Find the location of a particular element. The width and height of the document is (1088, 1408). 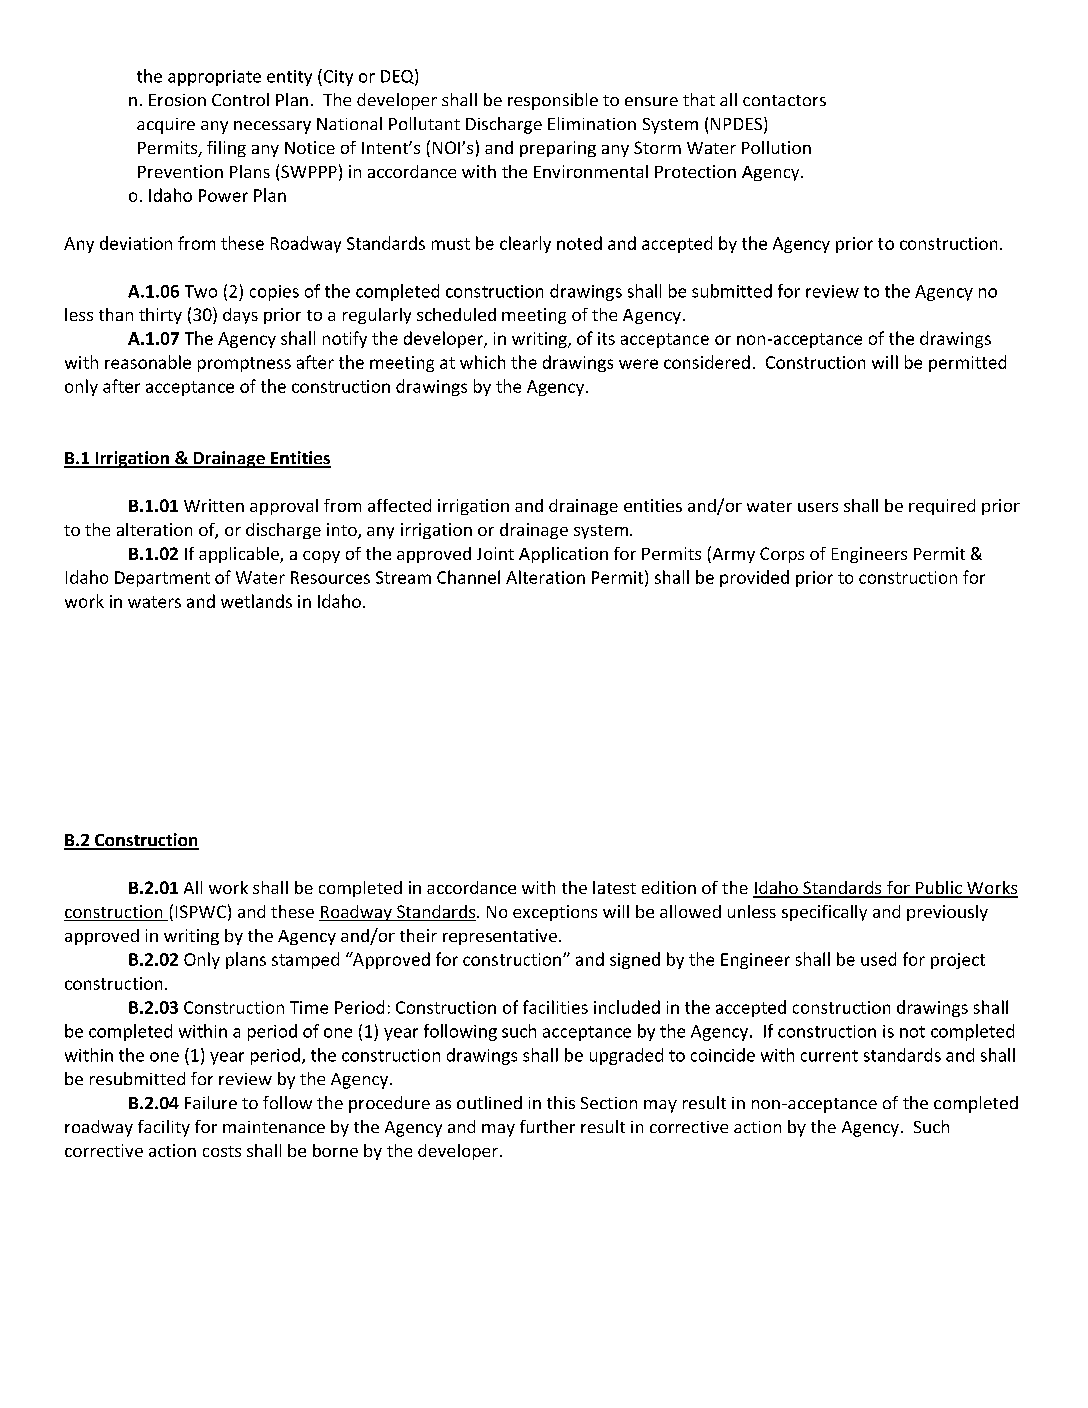

stamped is located at coordinates (305, 960).
